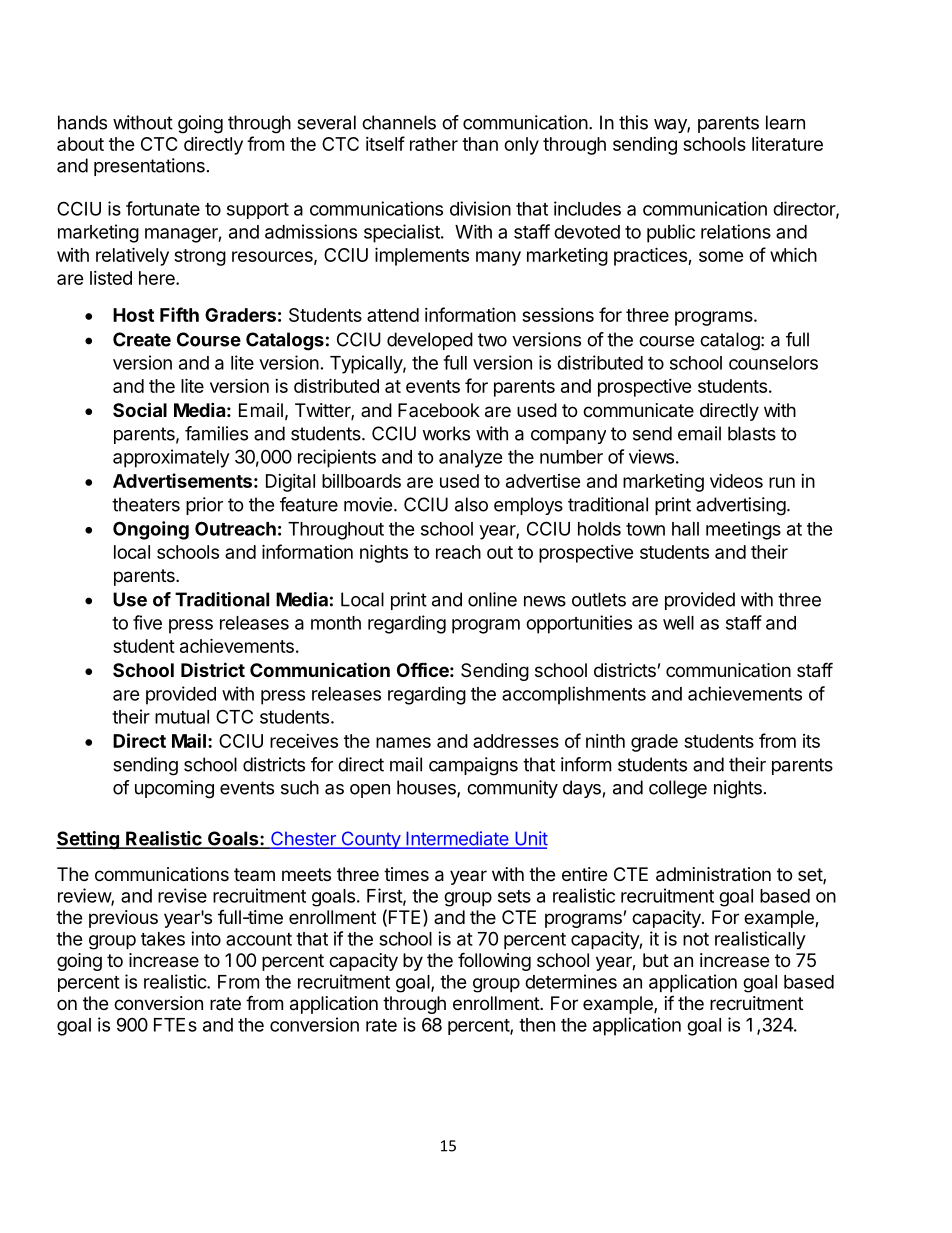 This page has height=1233, width=952. I want to click on rather, so click(434, 144).
